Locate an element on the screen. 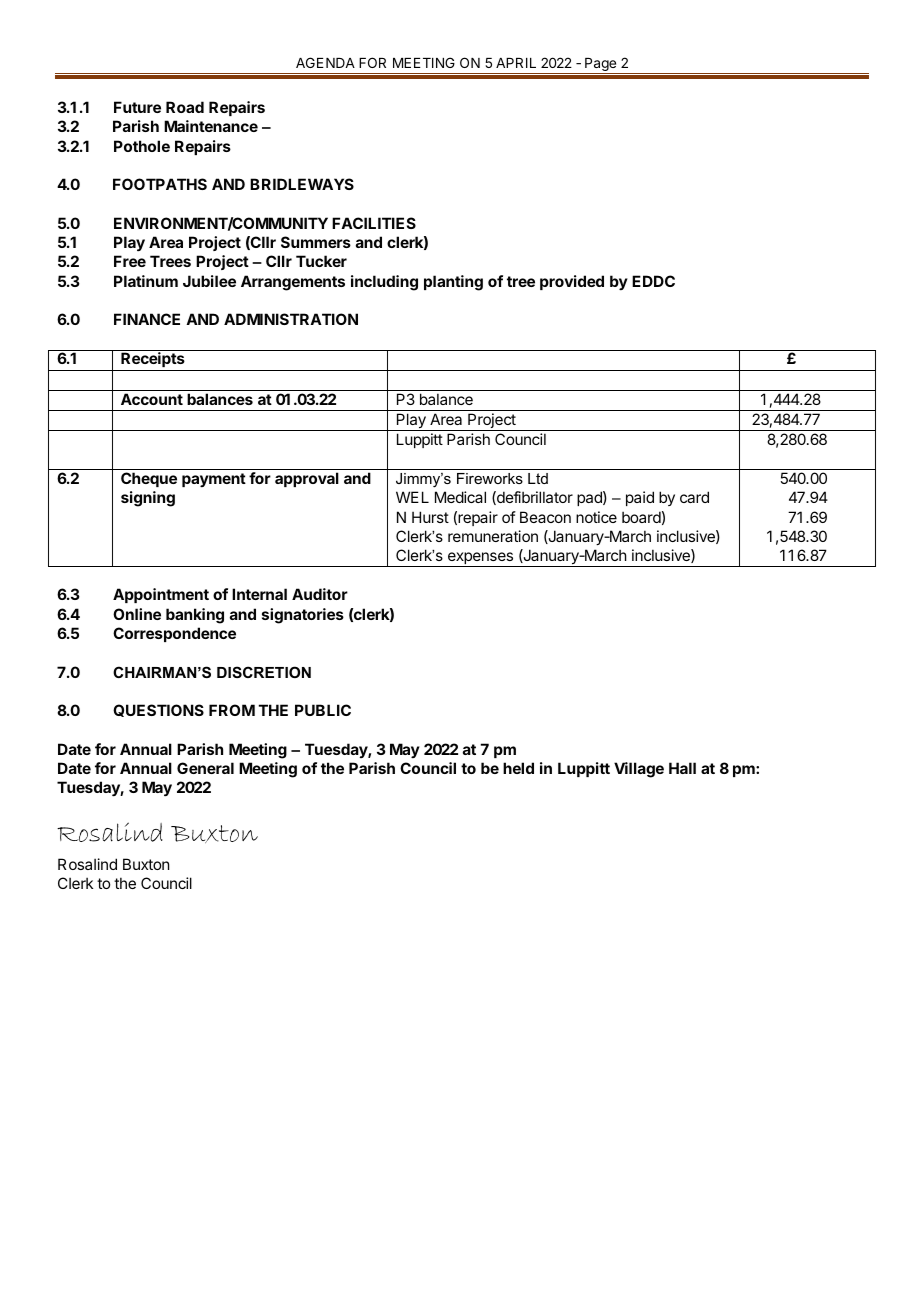  Page is located at coordinates (601, 66).
